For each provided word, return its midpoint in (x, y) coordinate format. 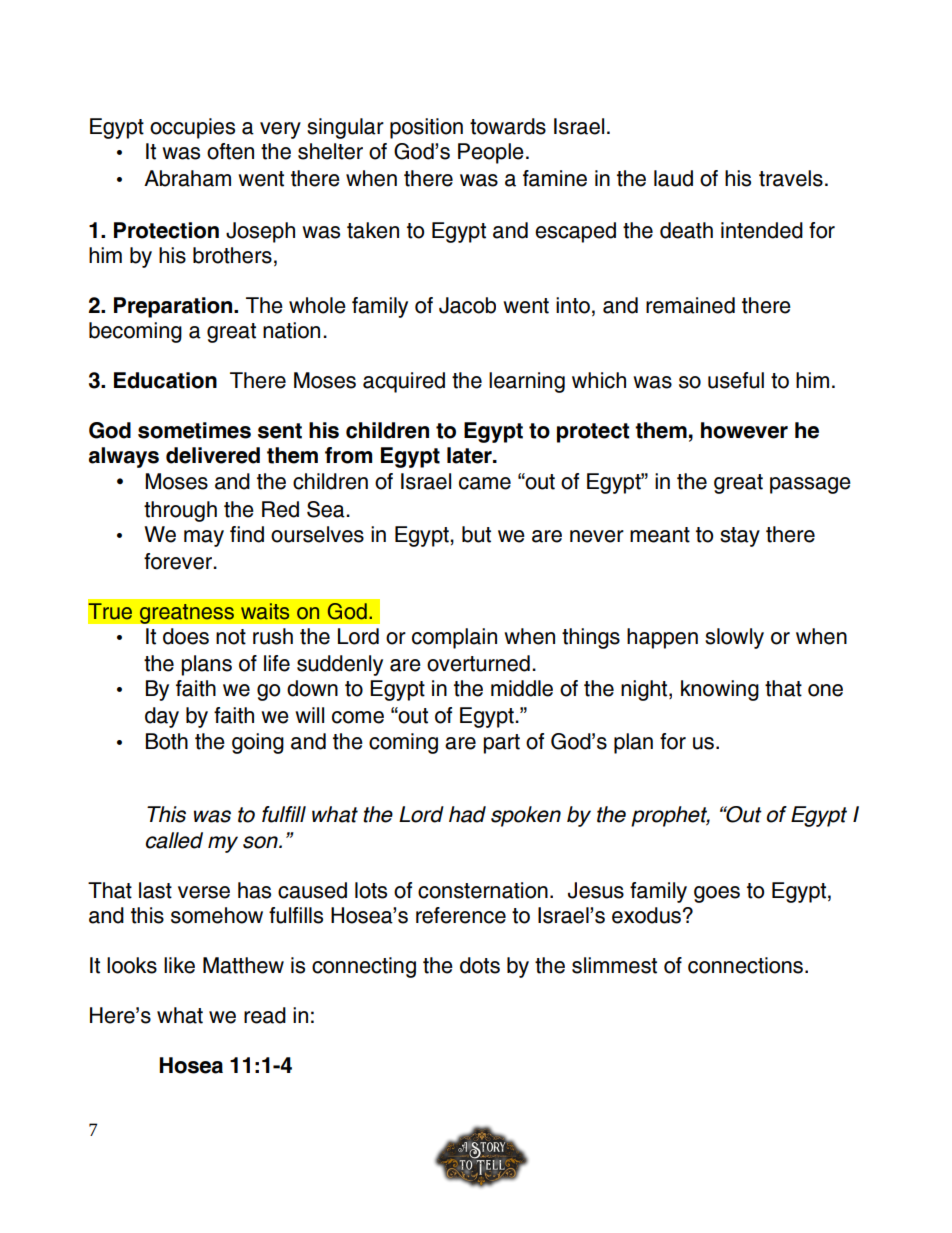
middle (522, 688)
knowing (720, 690)
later (470, 455)
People (491, 153)
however (744, 430)
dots (480, 965)
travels (791, 178)
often (230, 151)
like (179, 965)
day (162, 717)
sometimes (194, 430)
